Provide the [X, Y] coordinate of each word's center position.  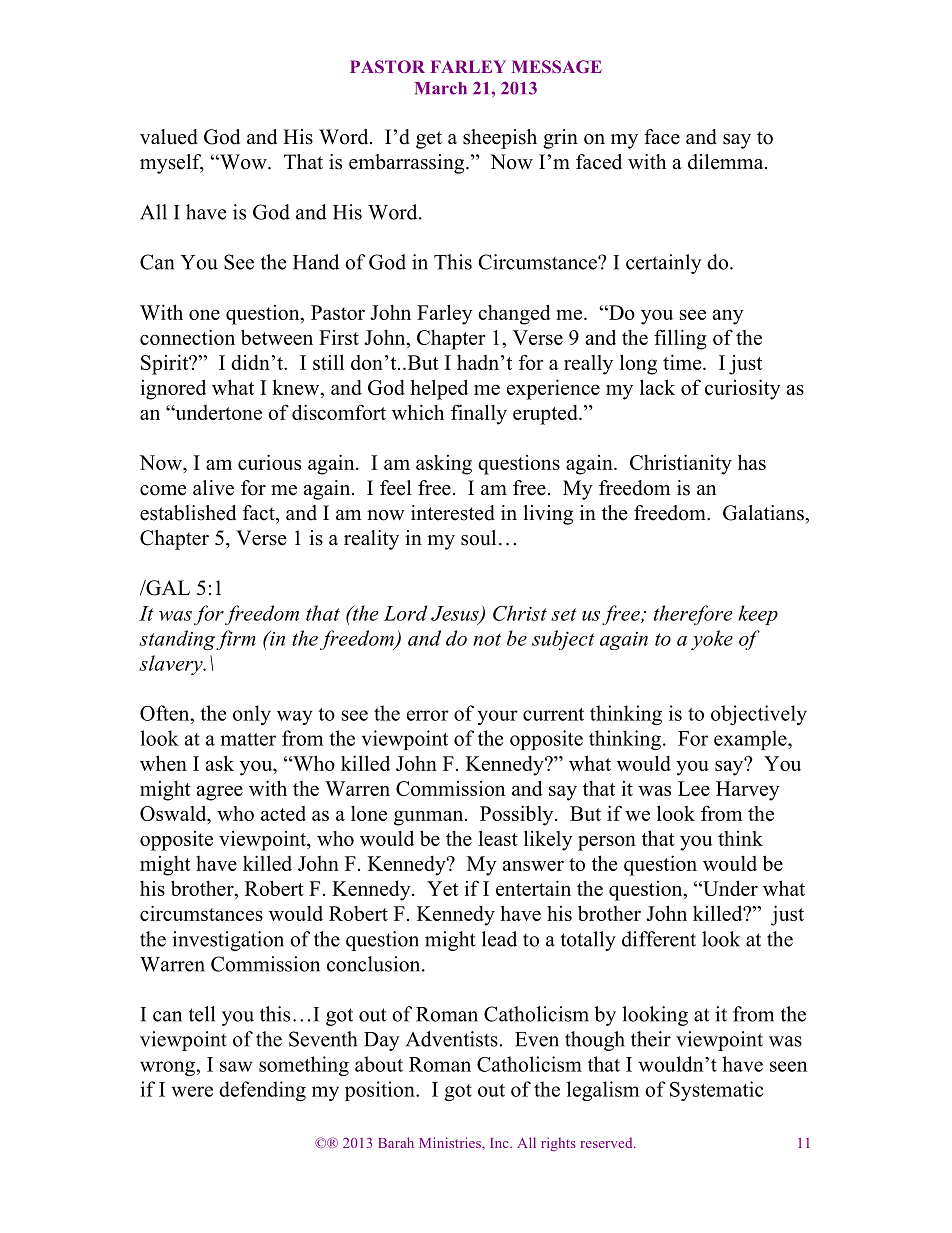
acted [283, 813]
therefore [693, 615]
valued [169, 137]
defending [262, 1091]
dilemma [727, 162]
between [277, 337]
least [498, 838]
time [683, 362]
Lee [694, 788]
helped [439, 389]
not [487, 639]
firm [236, 640]
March [441, 88]
